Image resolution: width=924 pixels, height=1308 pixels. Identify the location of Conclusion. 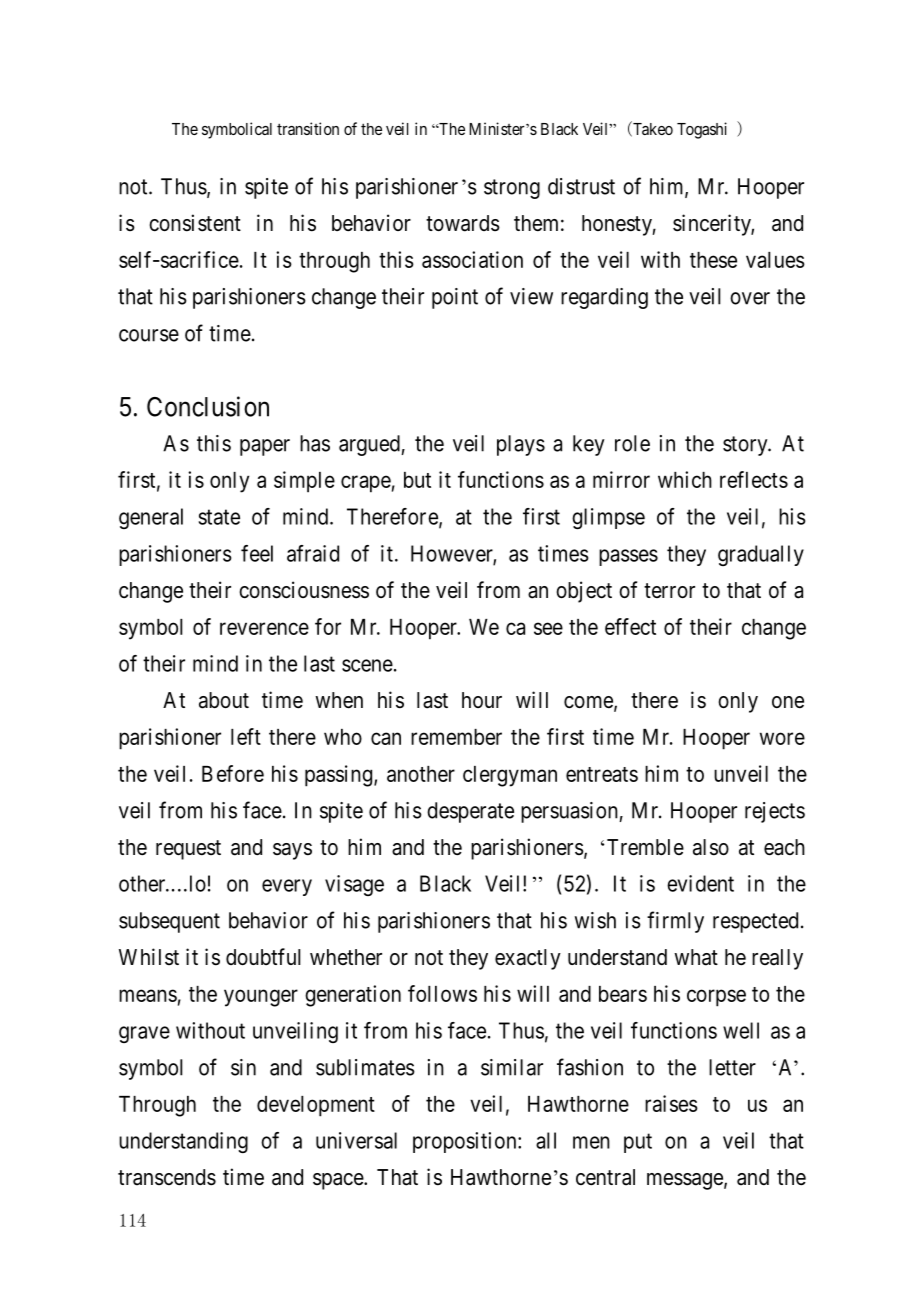
(208, 406).
